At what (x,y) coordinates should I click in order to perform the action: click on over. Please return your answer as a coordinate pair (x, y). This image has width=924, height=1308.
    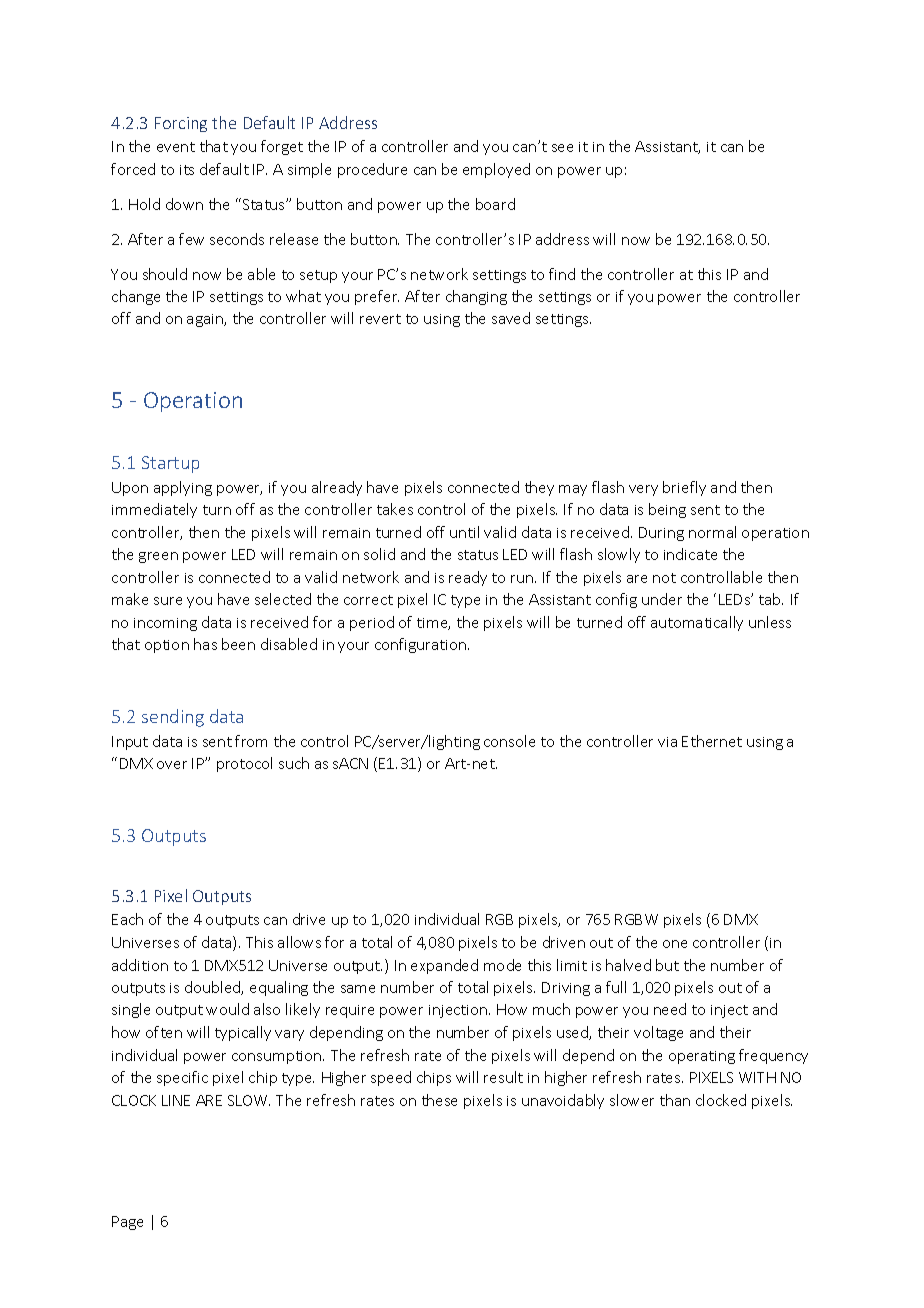
    Looking at the image, I should click on (172, 765).
